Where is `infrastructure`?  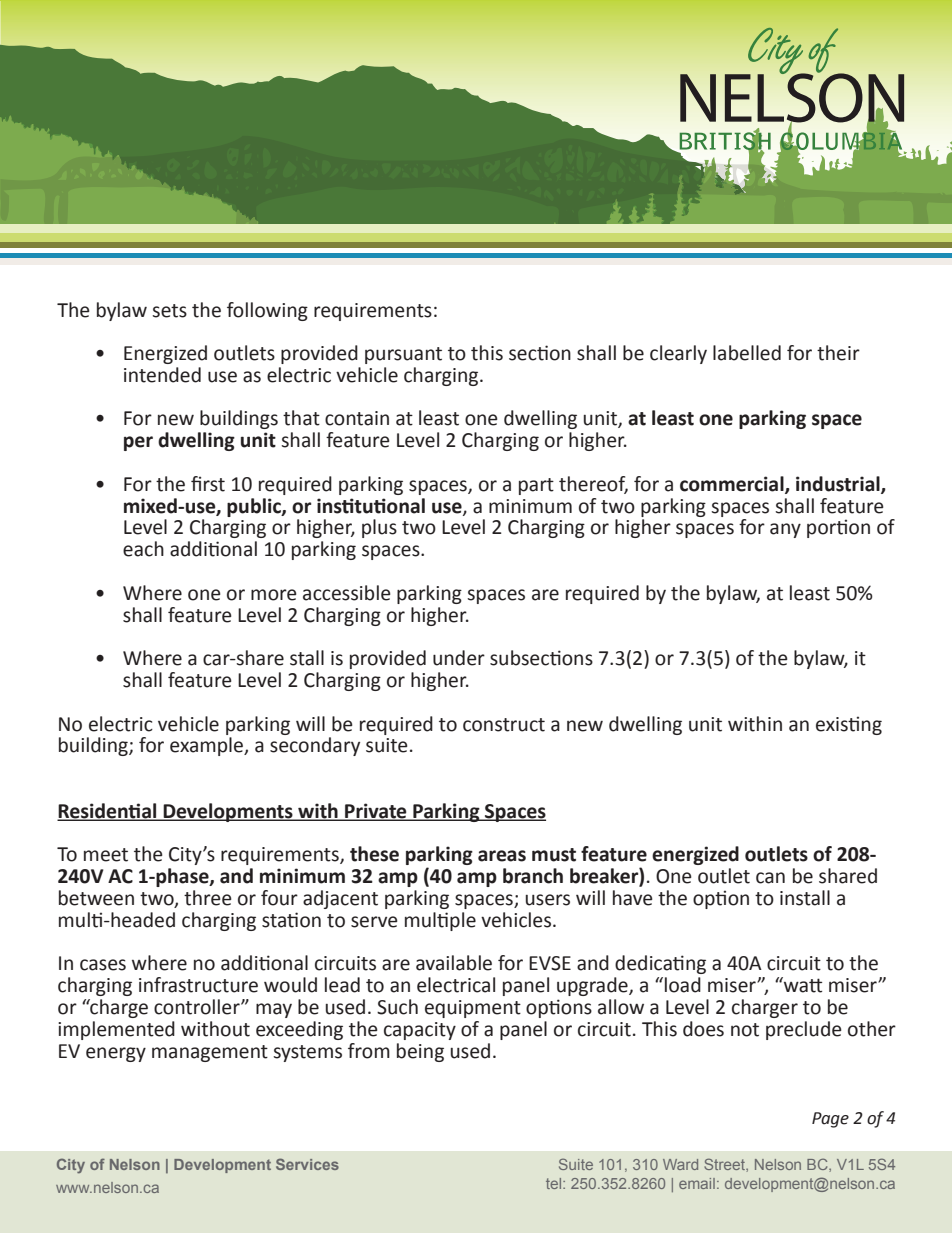 infrastructure is located at coordinates (198, 985).
